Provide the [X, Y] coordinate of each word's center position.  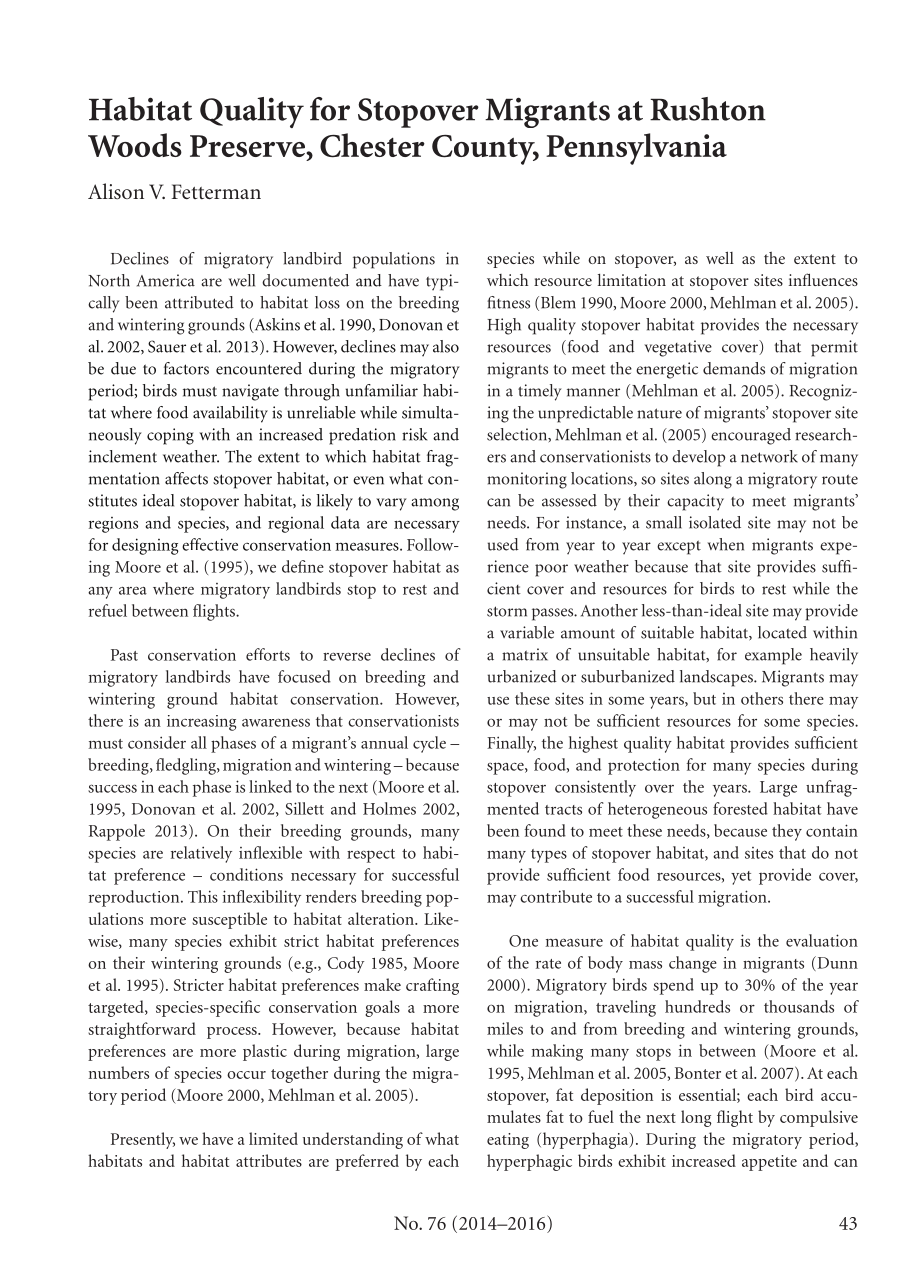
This [203, 896]
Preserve [248, 146]
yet [741, 878]
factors [186, 368]
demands [734, 368]
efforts [268, 654]
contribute [556, 896]
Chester [372, 145]
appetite [769, 1163]
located [782, 632]
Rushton [708, 109]
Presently [143, 1140]
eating [508, 1141]
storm [507, 611]
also [446, 346]
